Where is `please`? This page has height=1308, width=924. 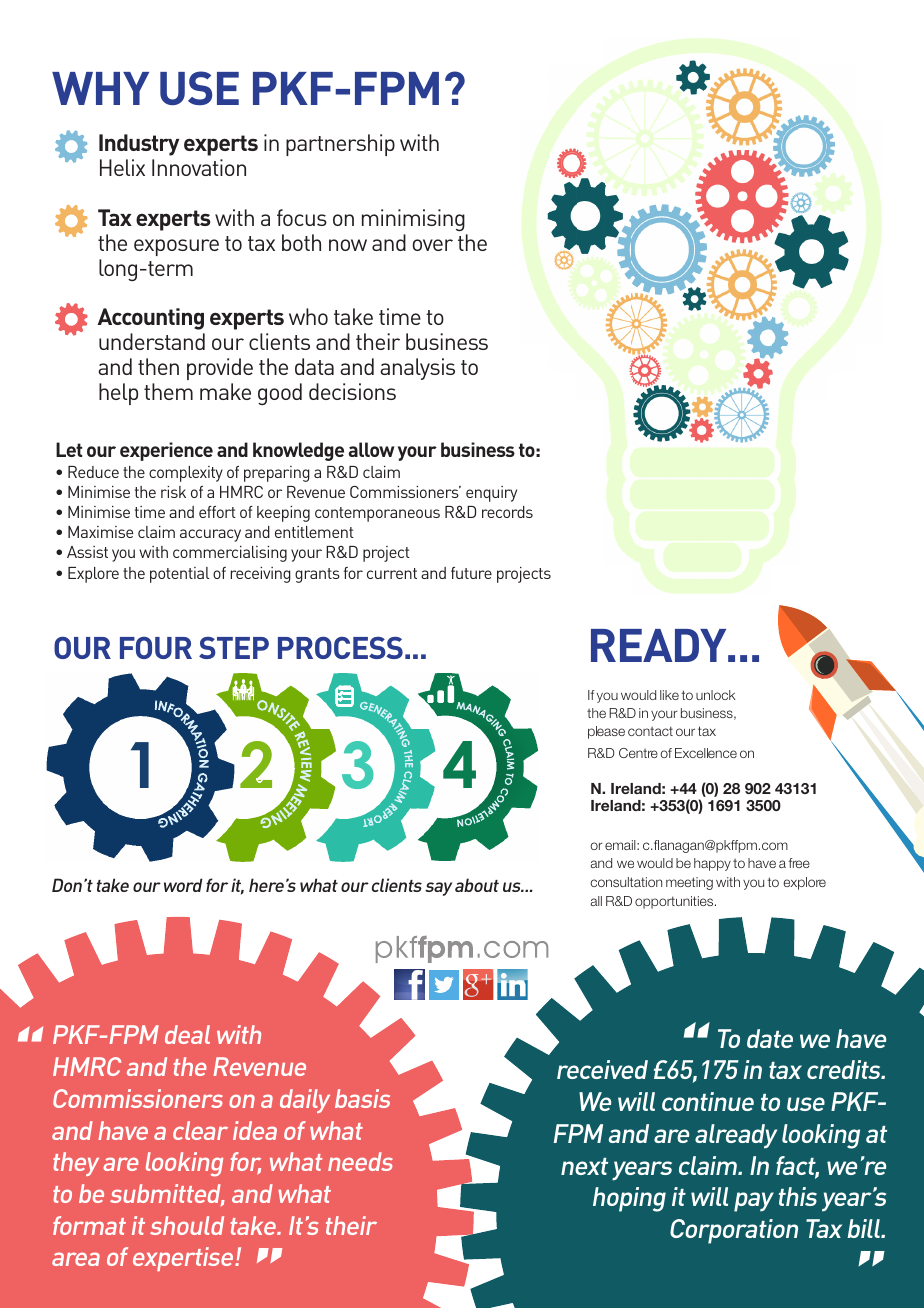
please is located at coordinates (606, 732).
